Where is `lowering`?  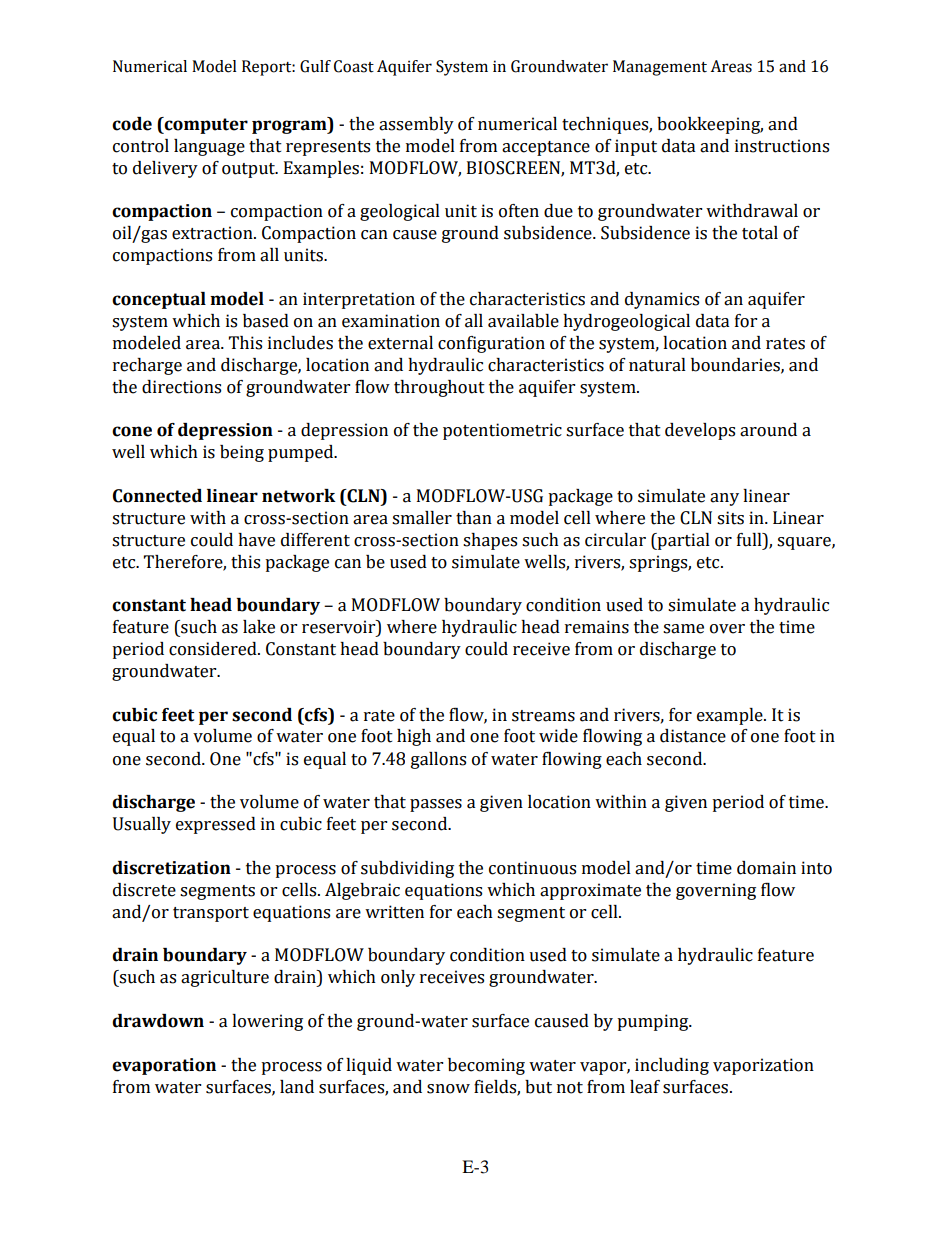 lowering is located at coordinates (267, 1022).
